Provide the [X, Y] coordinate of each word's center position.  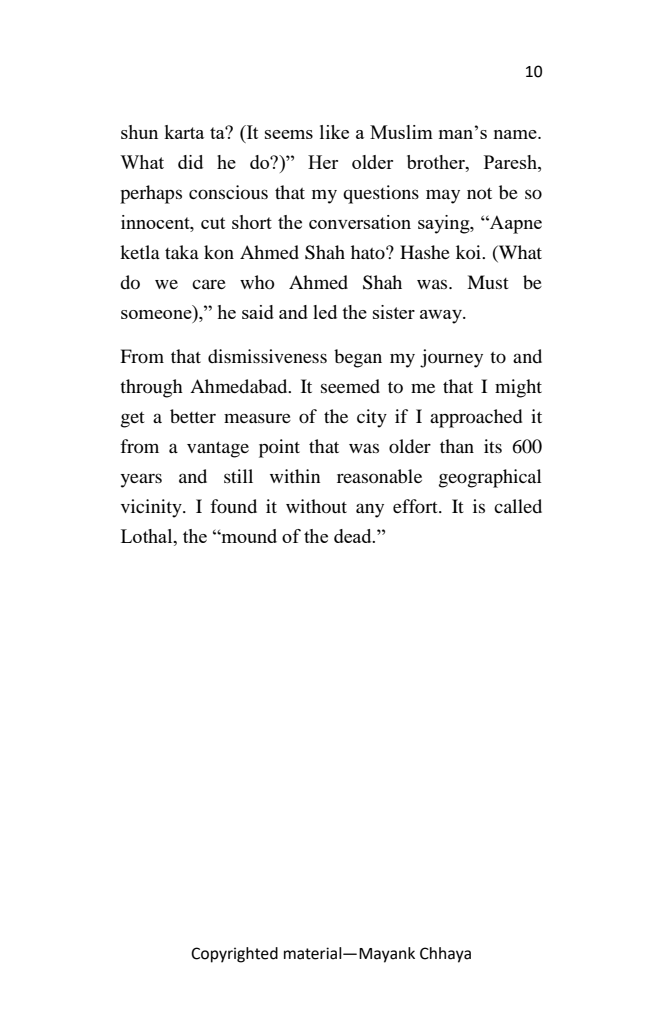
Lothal [148, 537]
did [190, 162]
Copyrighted [234, 955]
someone [157, 316]
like [334, 132]
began [358, 358]
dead [354, 536]
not [479, 193]
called [518, 506]
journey [451, 358]
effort [416, 506]
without [316, 506]
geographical [490, 478]
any [370, 510]
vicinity [152, 508]
